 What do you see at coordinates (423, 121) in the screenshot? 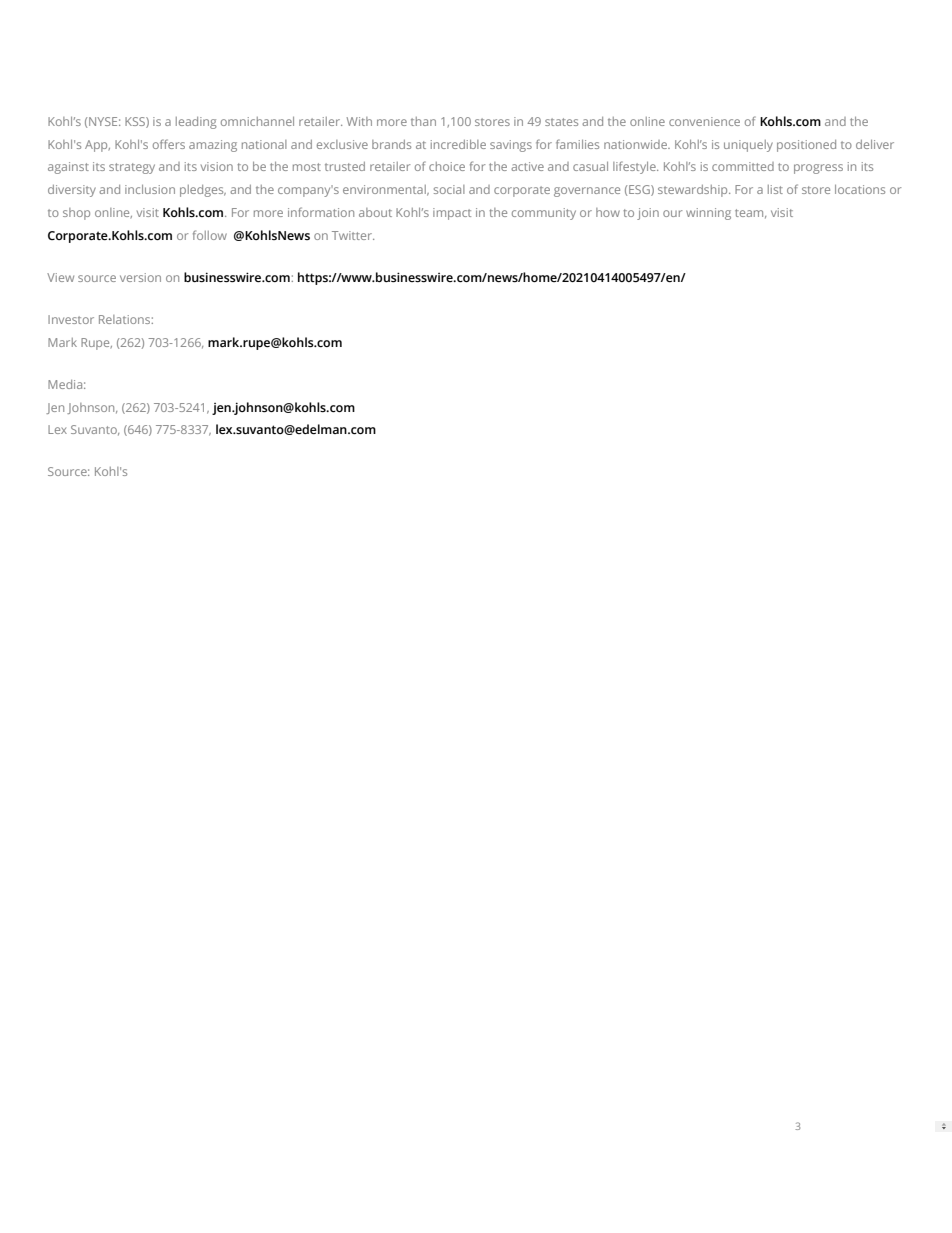
I see `than` at bounding box center [423, 121].
